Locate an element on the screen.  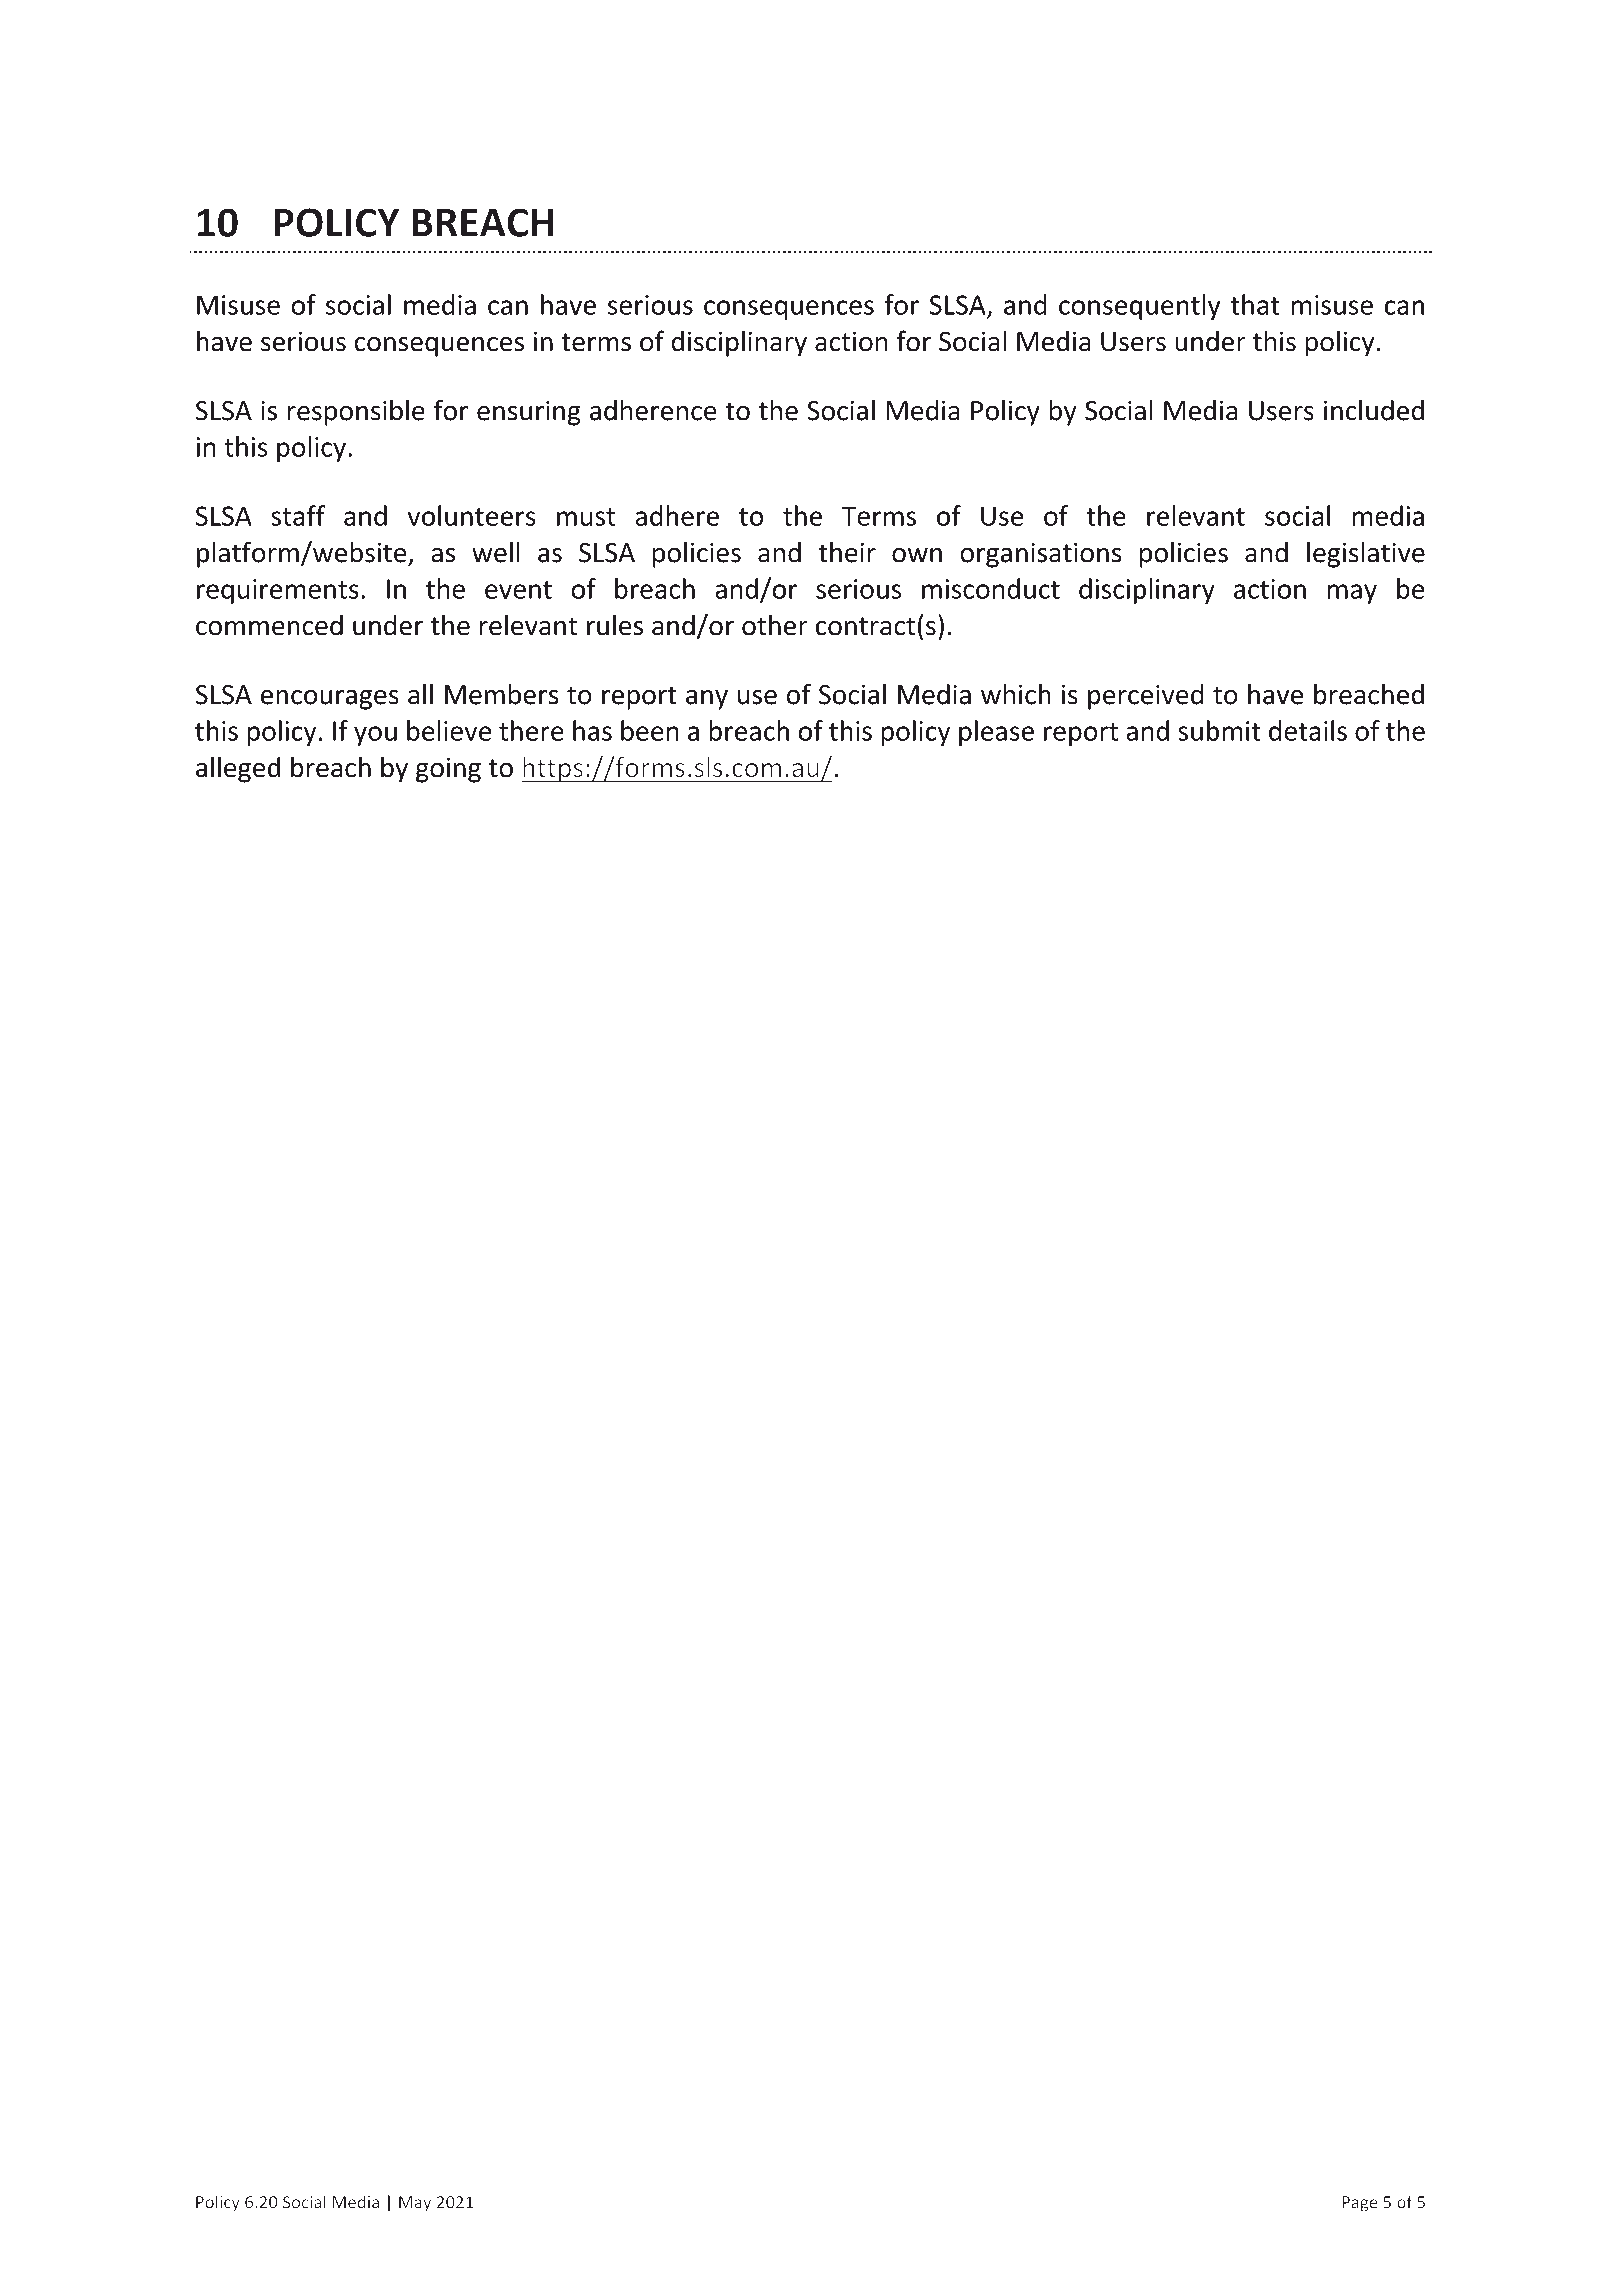
responsible is located at coordinates (356, 412).
